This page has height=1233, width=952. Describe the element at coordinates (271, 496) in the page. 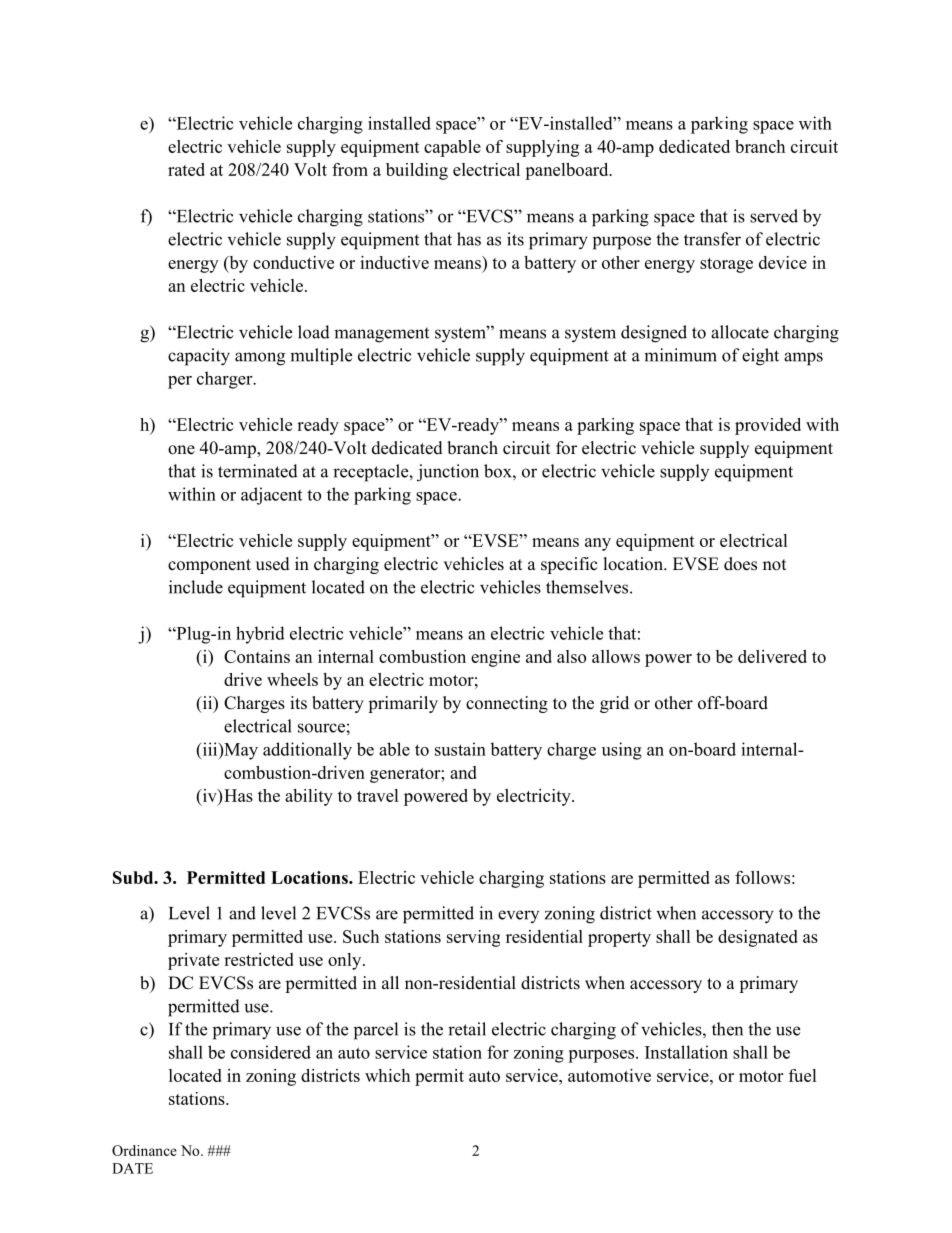

I see `adjacent` at that location.
